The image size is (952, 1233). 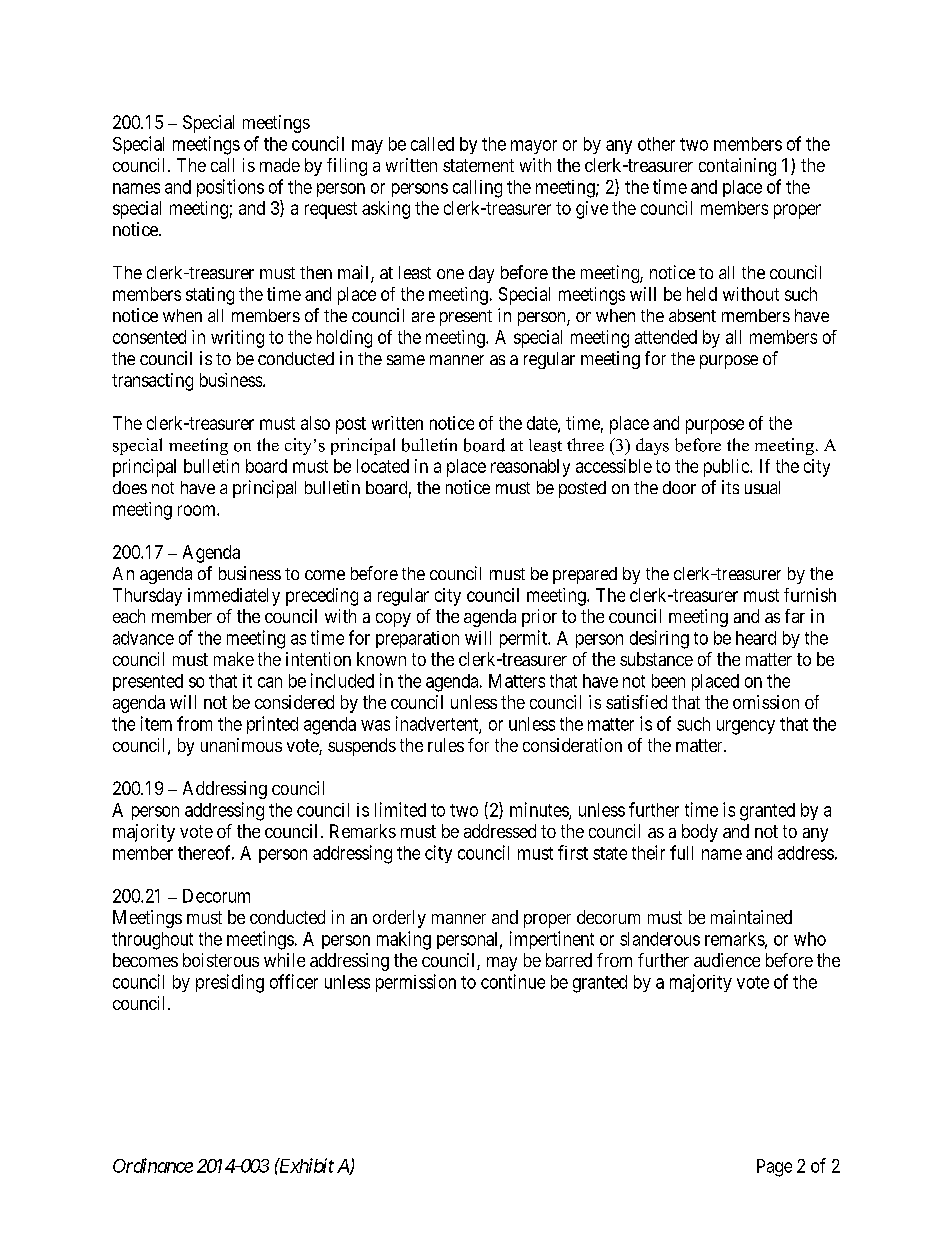 What do you see at coordinates (543, 424) in the screenshot?
I see `date` at bounding box center [543, 424].
